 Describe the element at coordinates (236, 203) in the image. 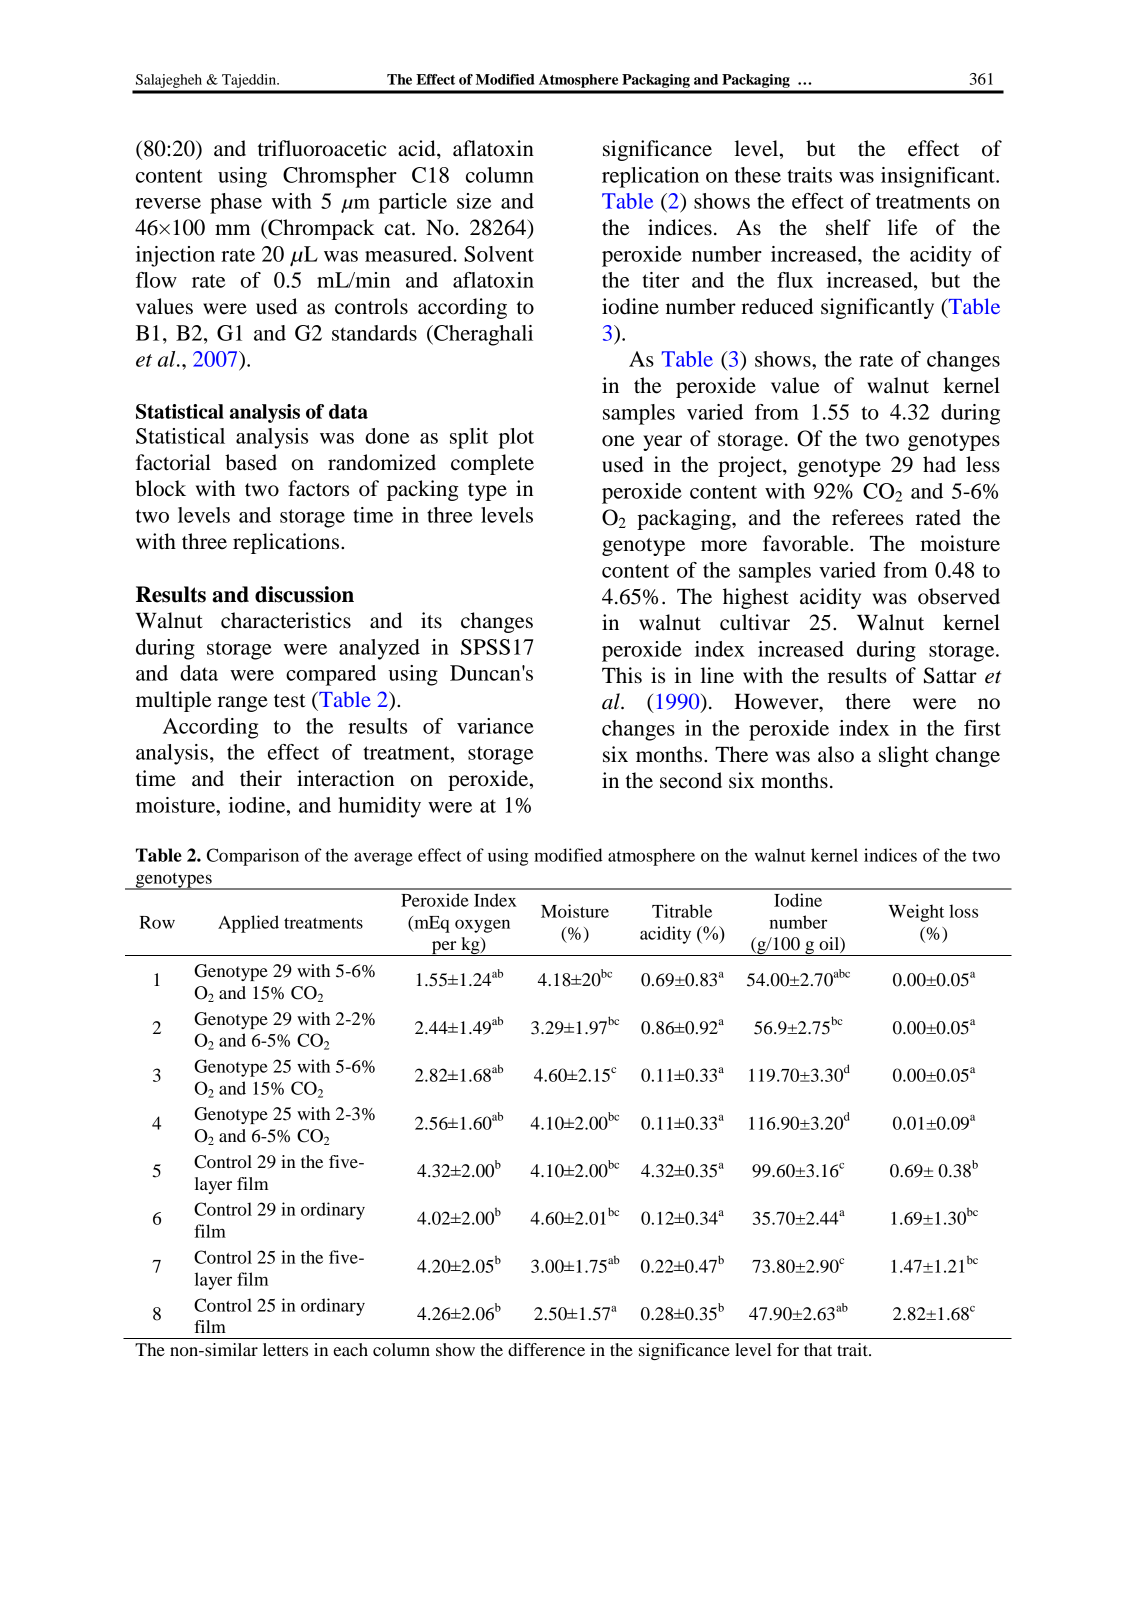

I see `phase` at that location.
